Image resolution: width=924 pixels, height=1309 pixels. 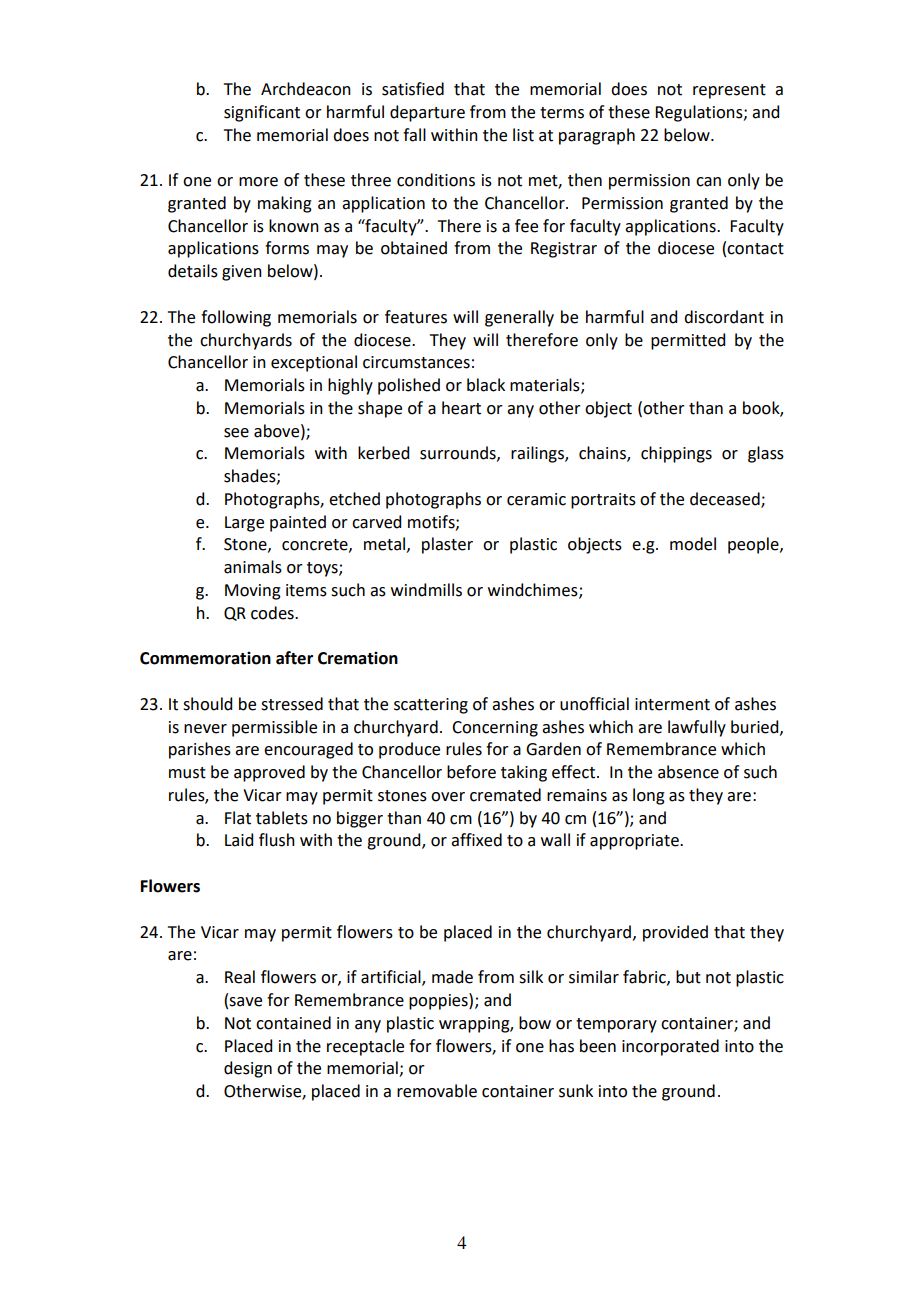 What do you see at coordinates (427, 113) in the document?
I see `departure` at bounding box center [427, 113].
